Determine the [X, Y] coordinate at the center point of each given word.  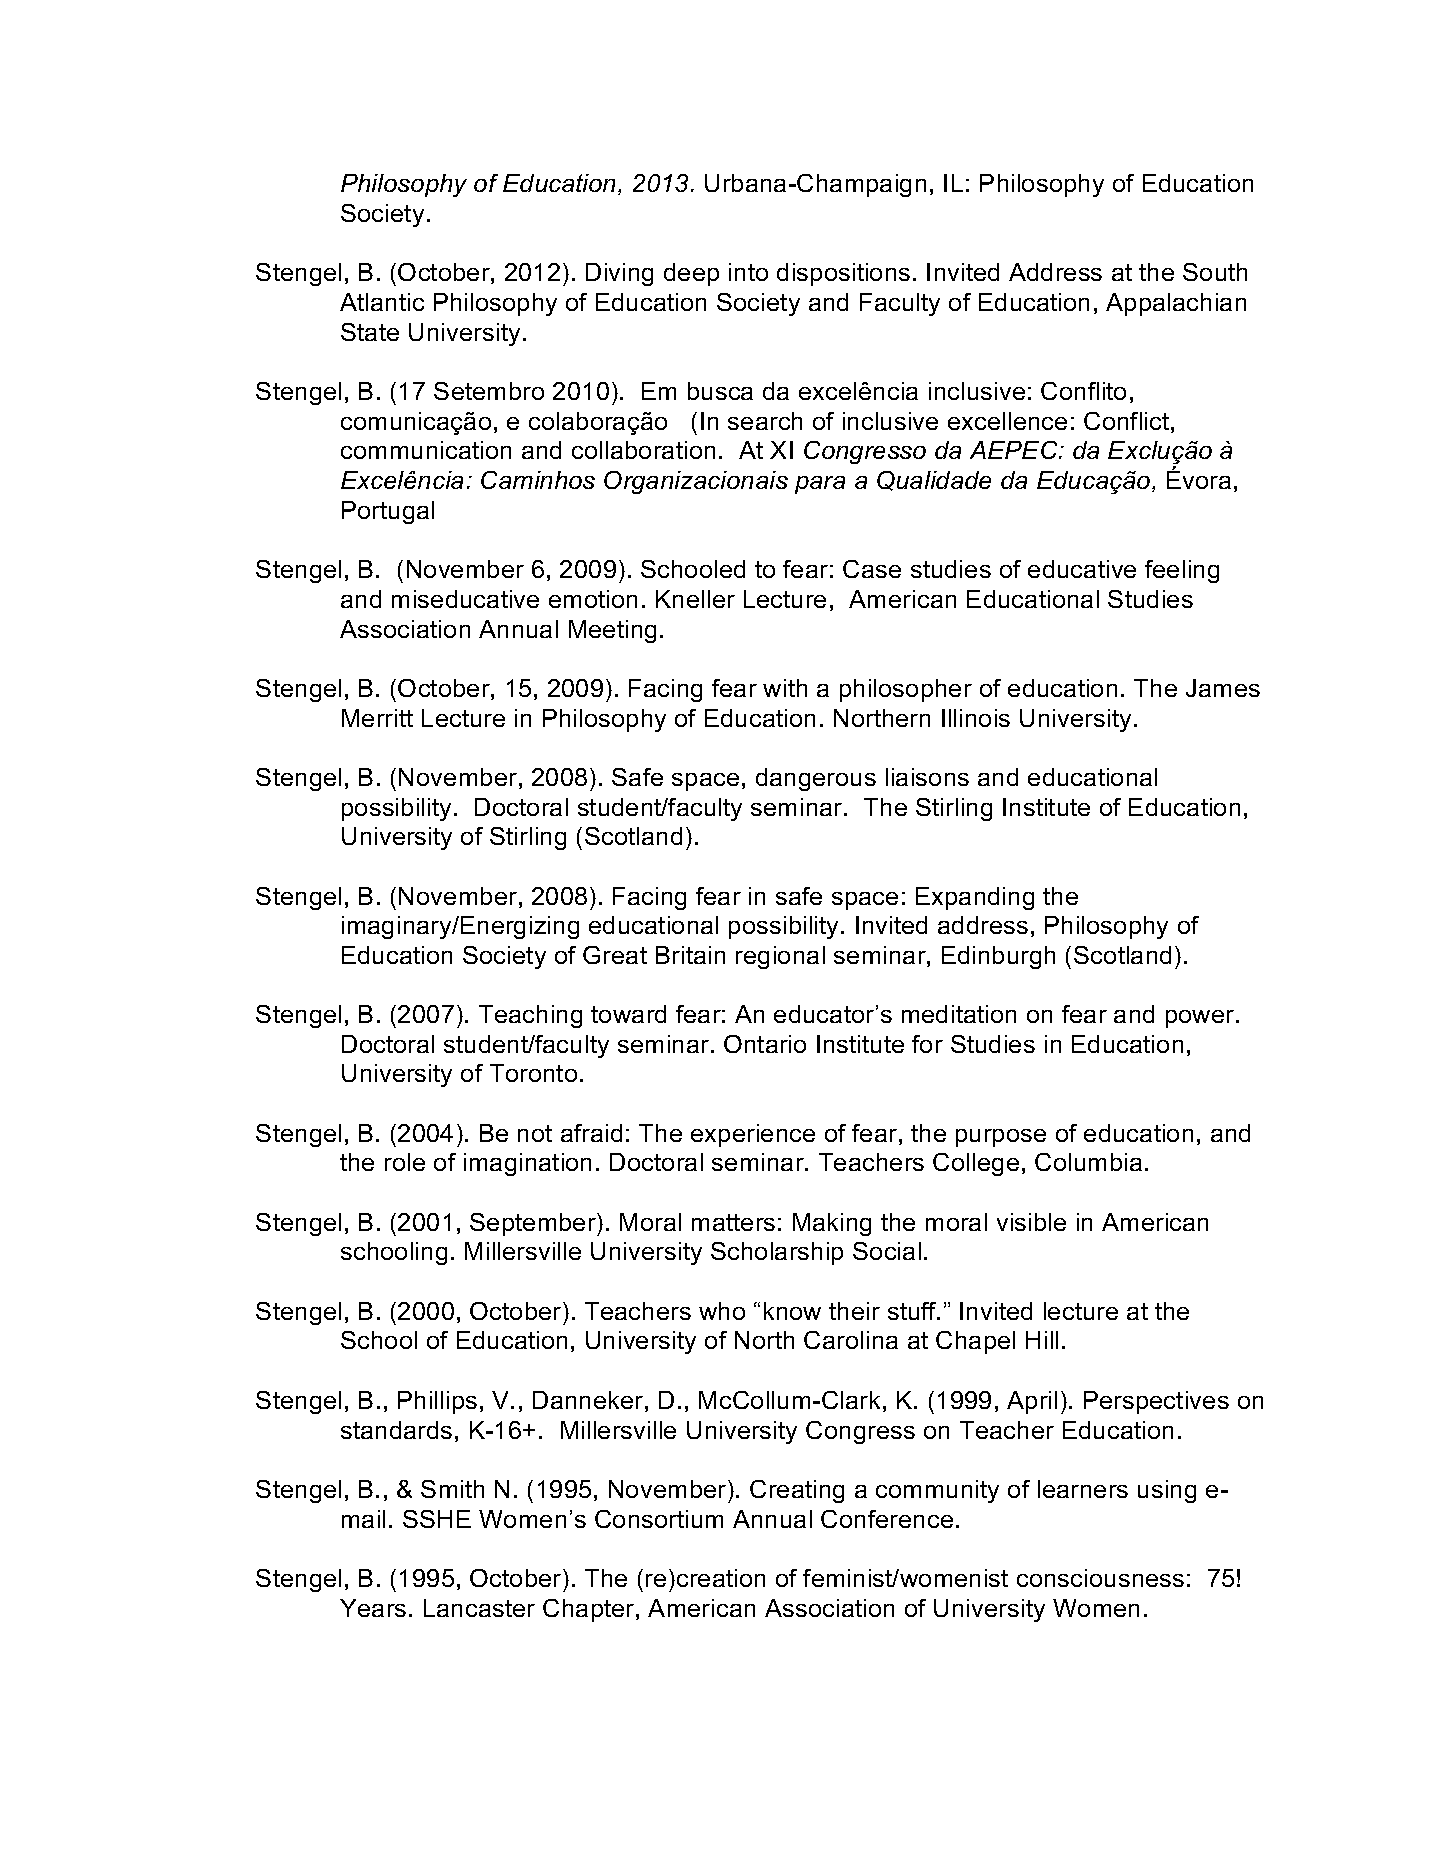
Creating [797, 1491]
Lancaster [479, 1608]
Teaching [530, 1016]
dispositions [843, 274]
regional [780, 957]
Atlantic [382, 302]
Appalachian [1176, 304]
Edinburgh [998, 957]
